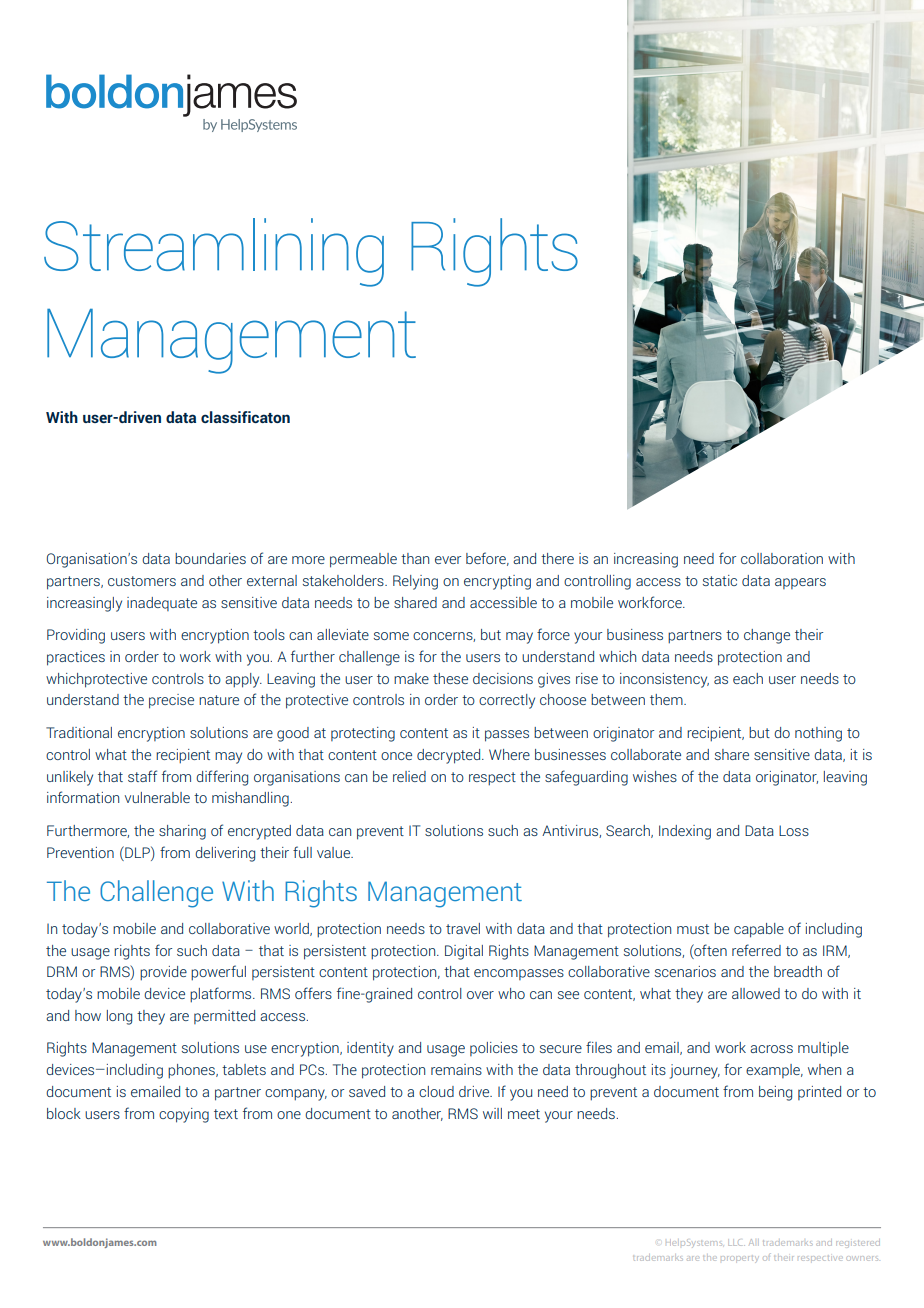 The image size is (924, 1308). I want to click on Streamlining, so click(214, 252).
